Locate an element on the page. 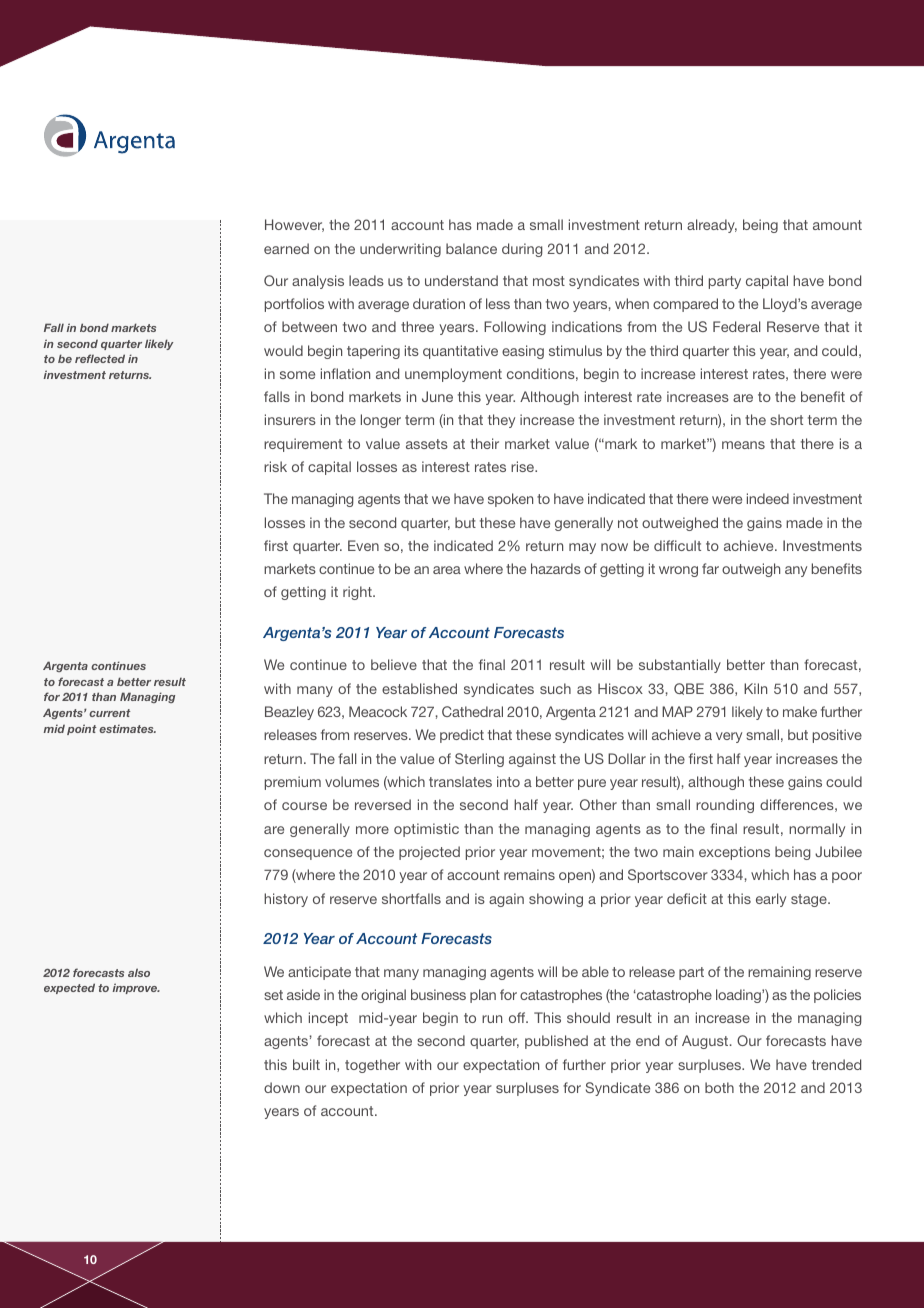  balance is located at coordinates (471, 248).
